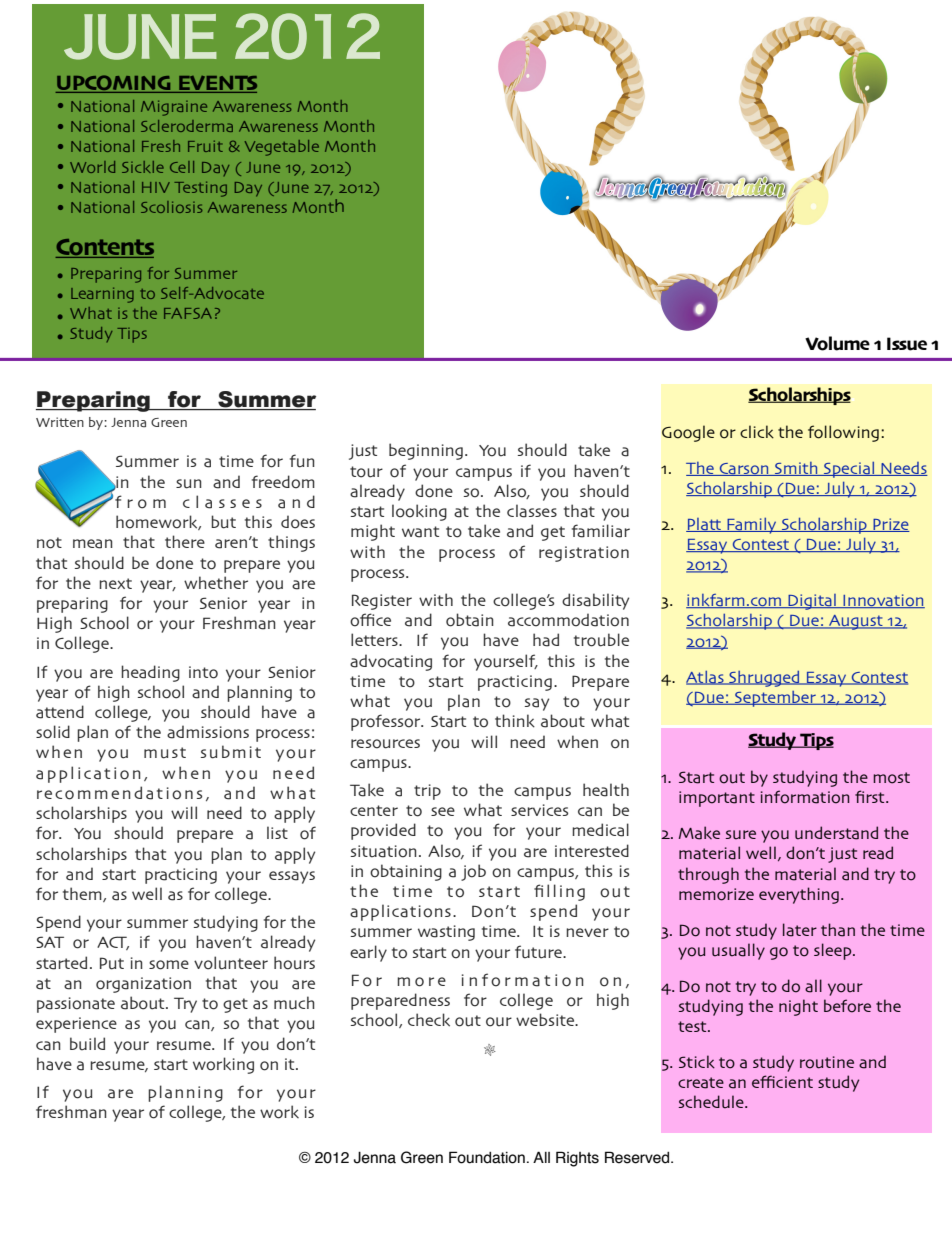 This screenshot has height=1233, width=952. Describe the element at coordinates (87, 1044) in the screenshot. I see `build` at that location.
